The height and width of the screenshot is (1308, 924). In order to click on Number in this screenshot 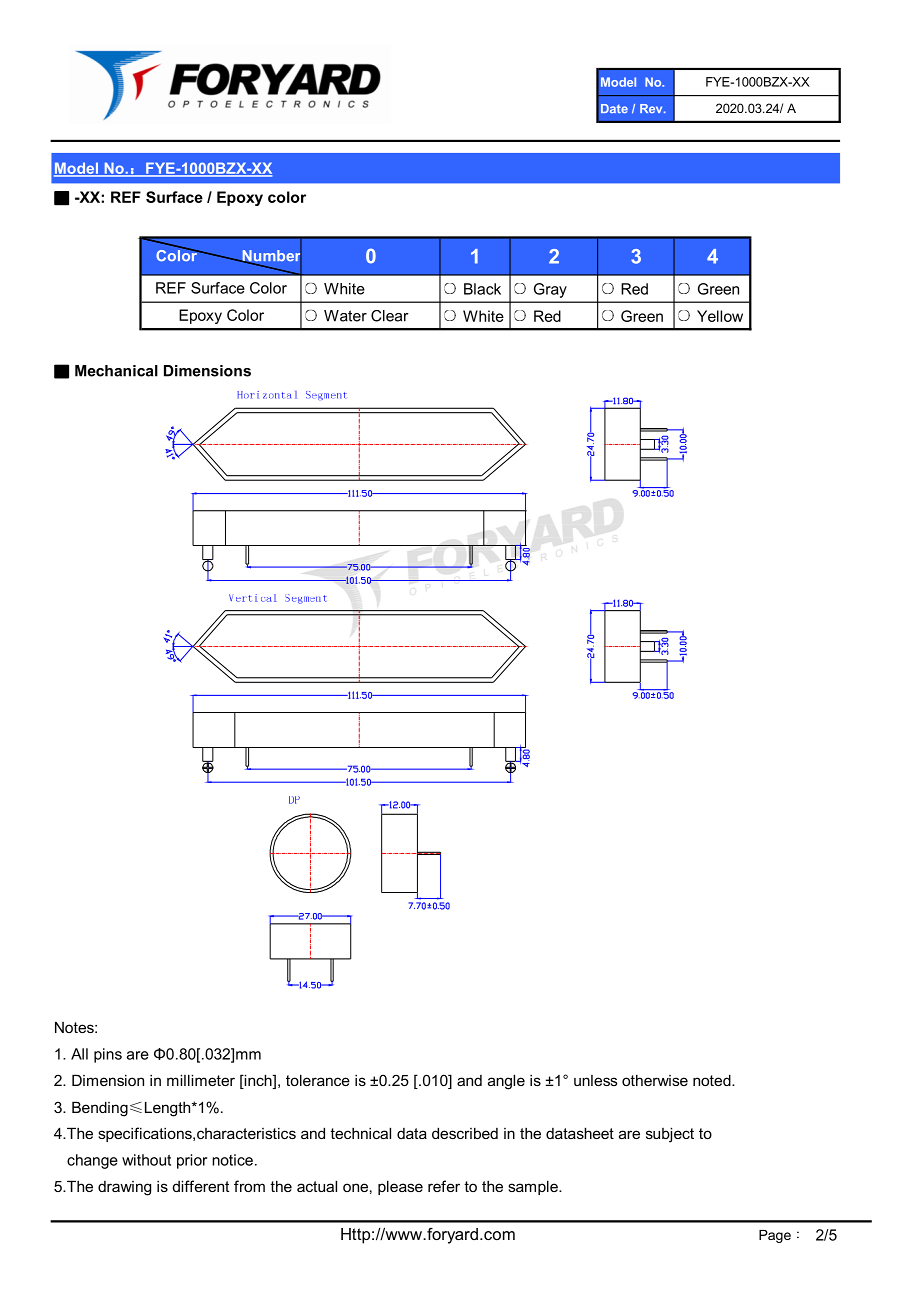, I will do `click(271, 256)`.
